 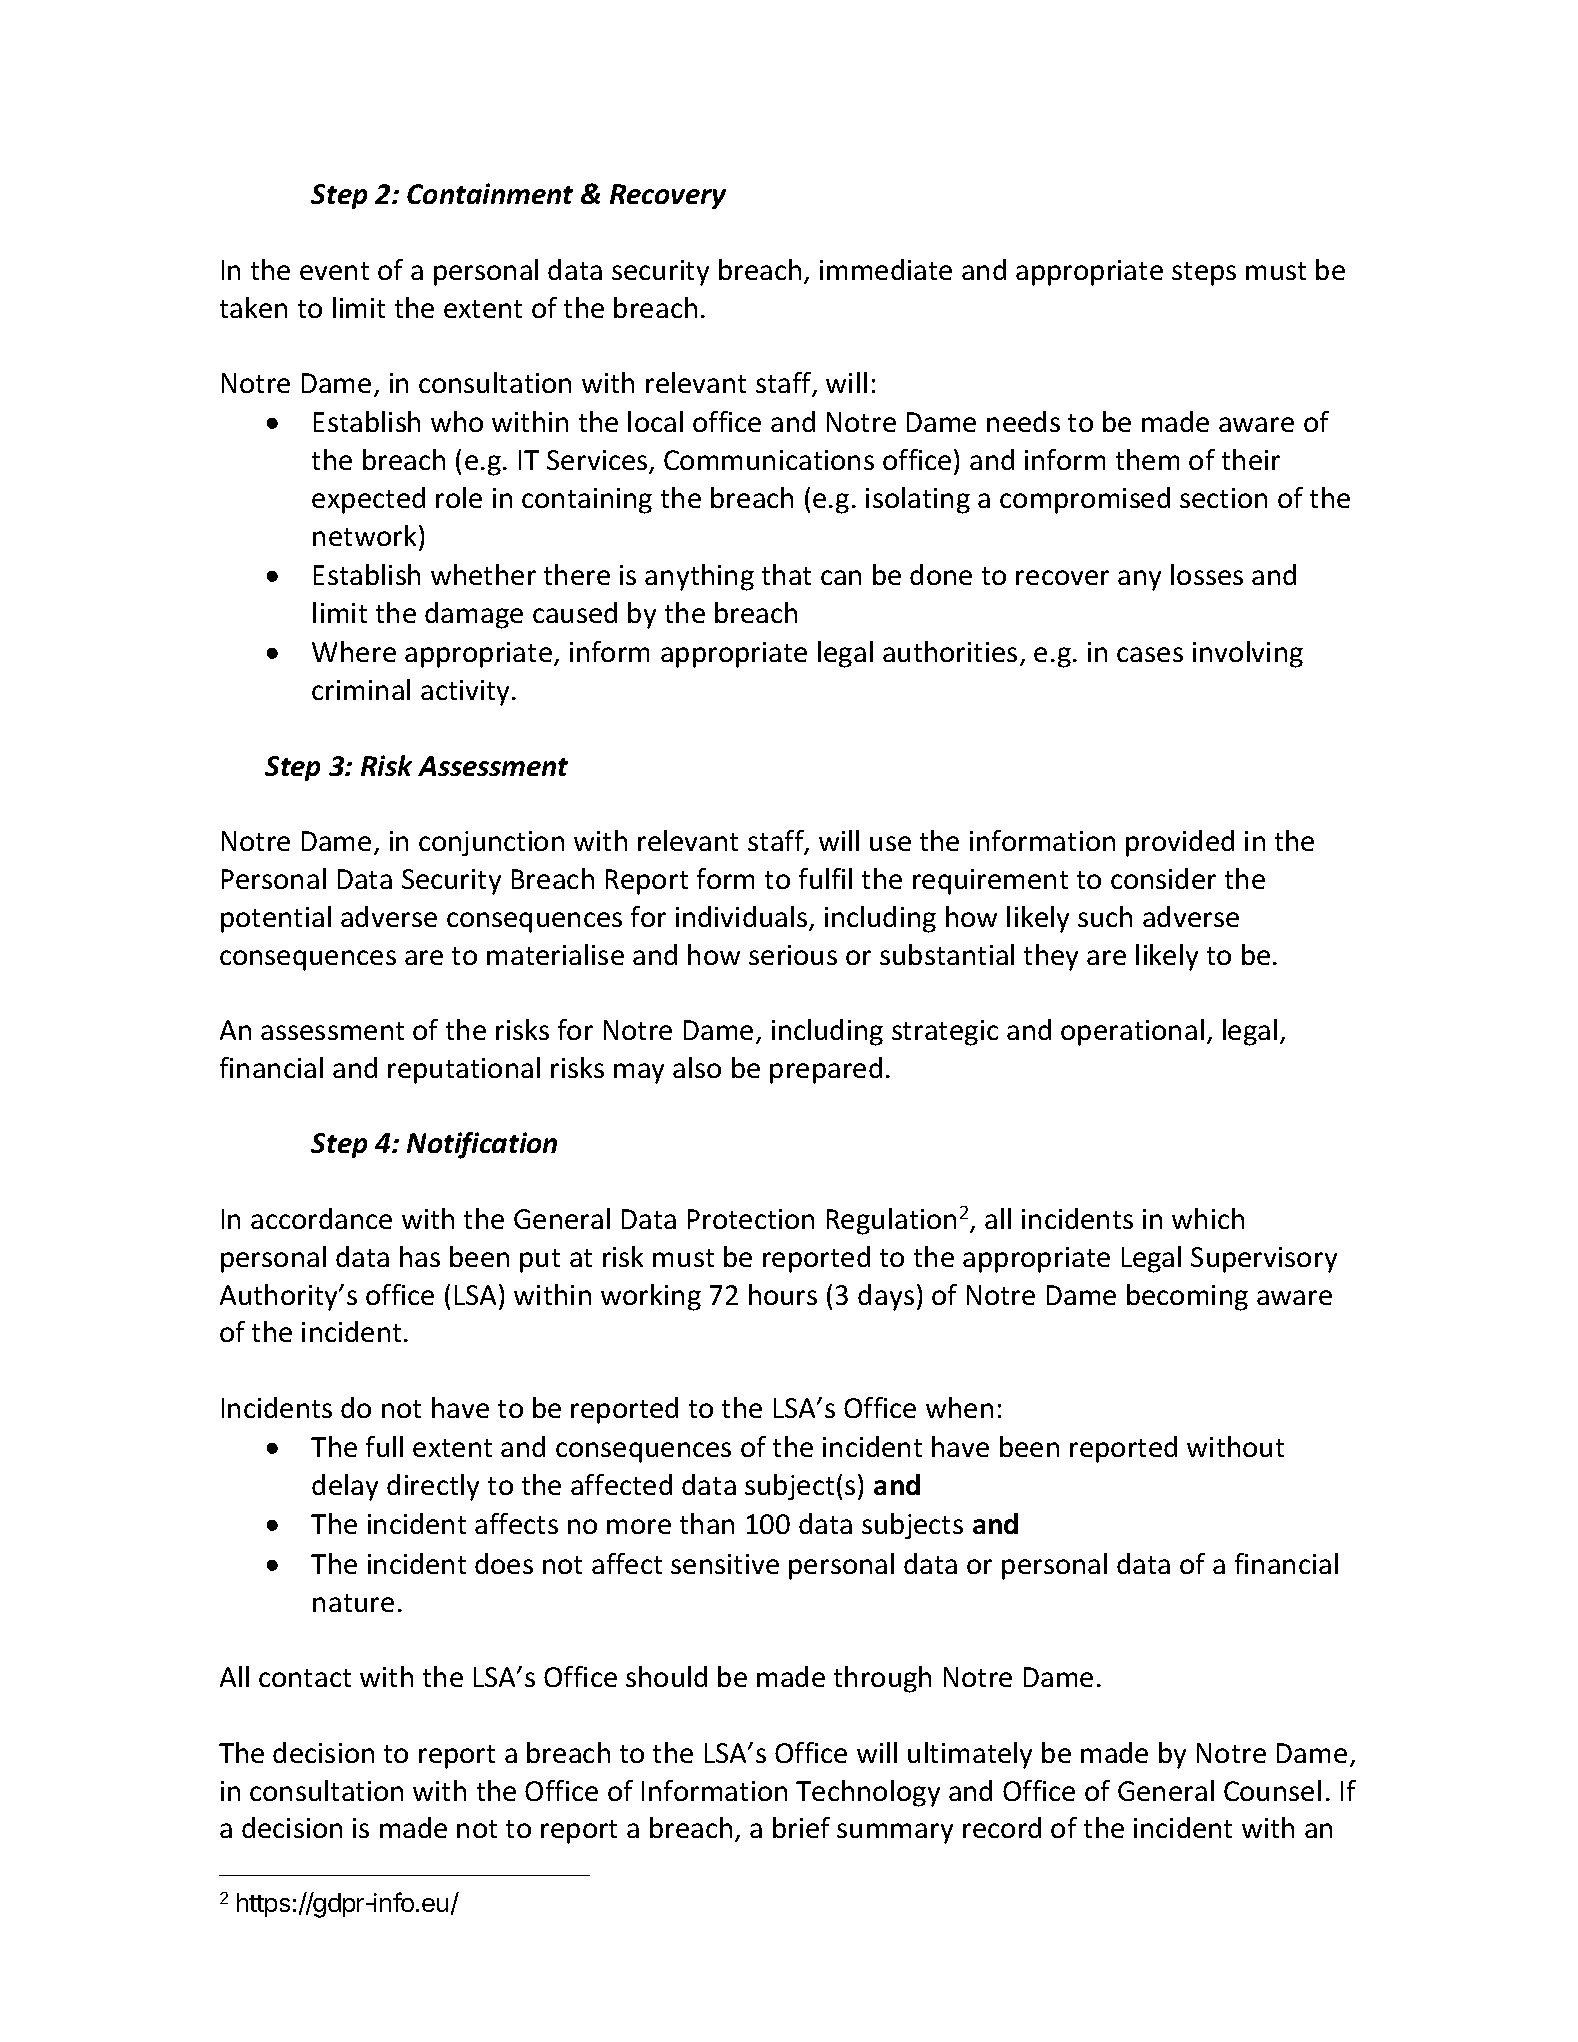 I want to click on brief, so click(x=801, y=1827).
